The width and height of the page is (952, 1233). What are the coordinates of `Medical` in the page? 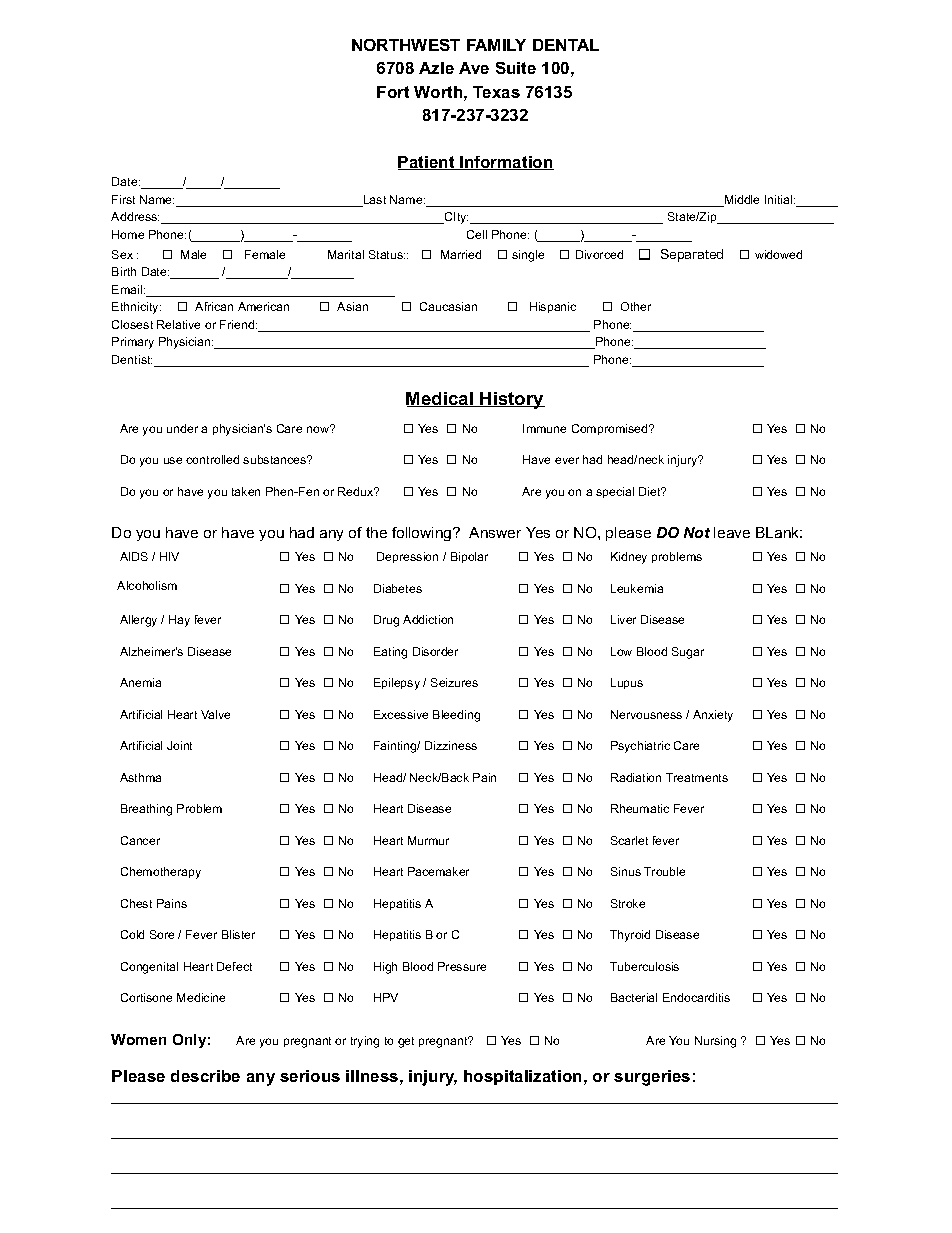 It's located at (441, 399).
